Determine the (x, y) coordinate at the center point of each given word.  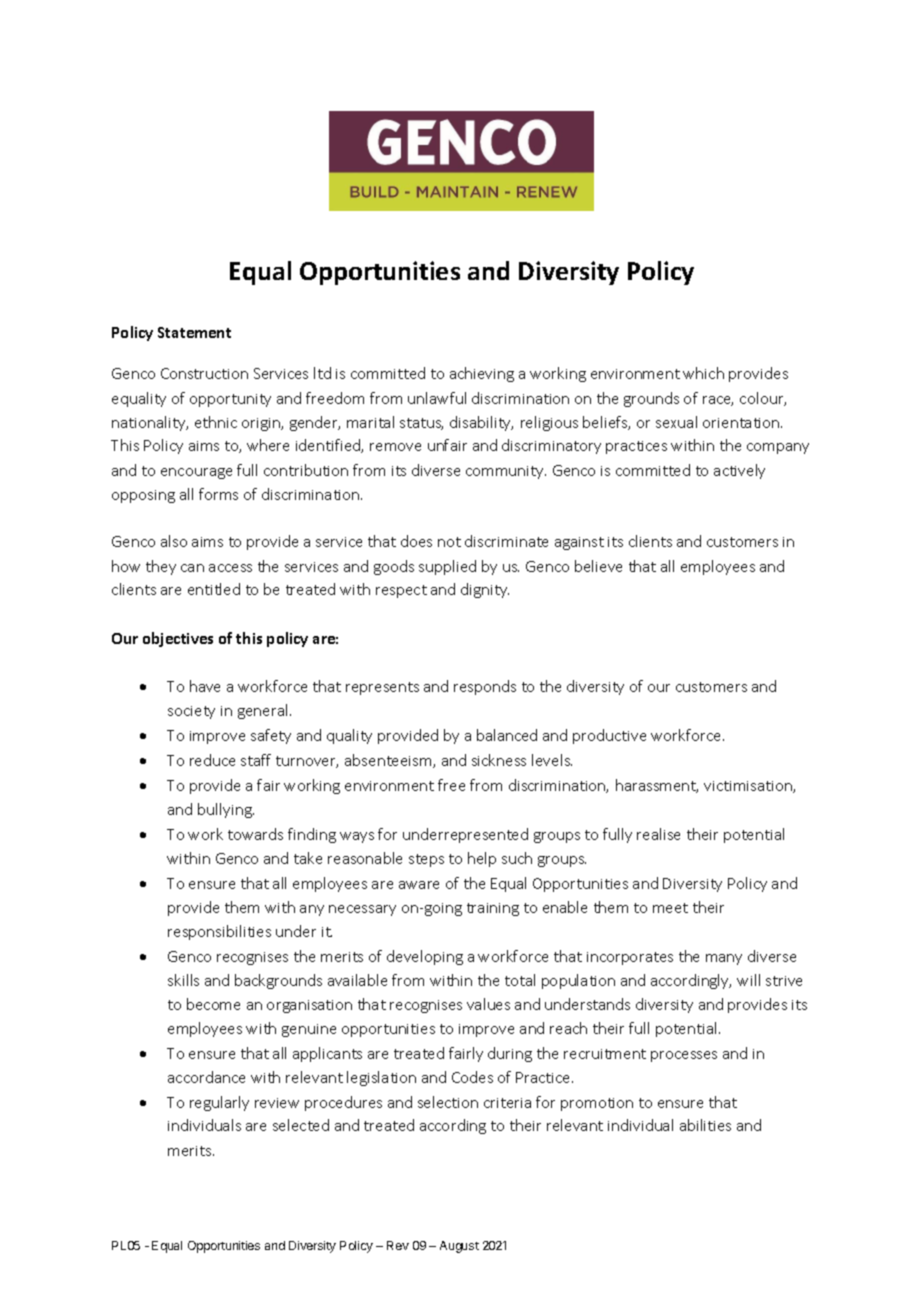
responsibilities (219, 932)
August (459, 1247)
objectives (178, 639)
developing (425, 957)
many (724, 959)
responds (485, 687)
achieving (482, 374)
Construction (204, 373)
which (703, 373)
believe (598, 566)
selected (301, 1125)
